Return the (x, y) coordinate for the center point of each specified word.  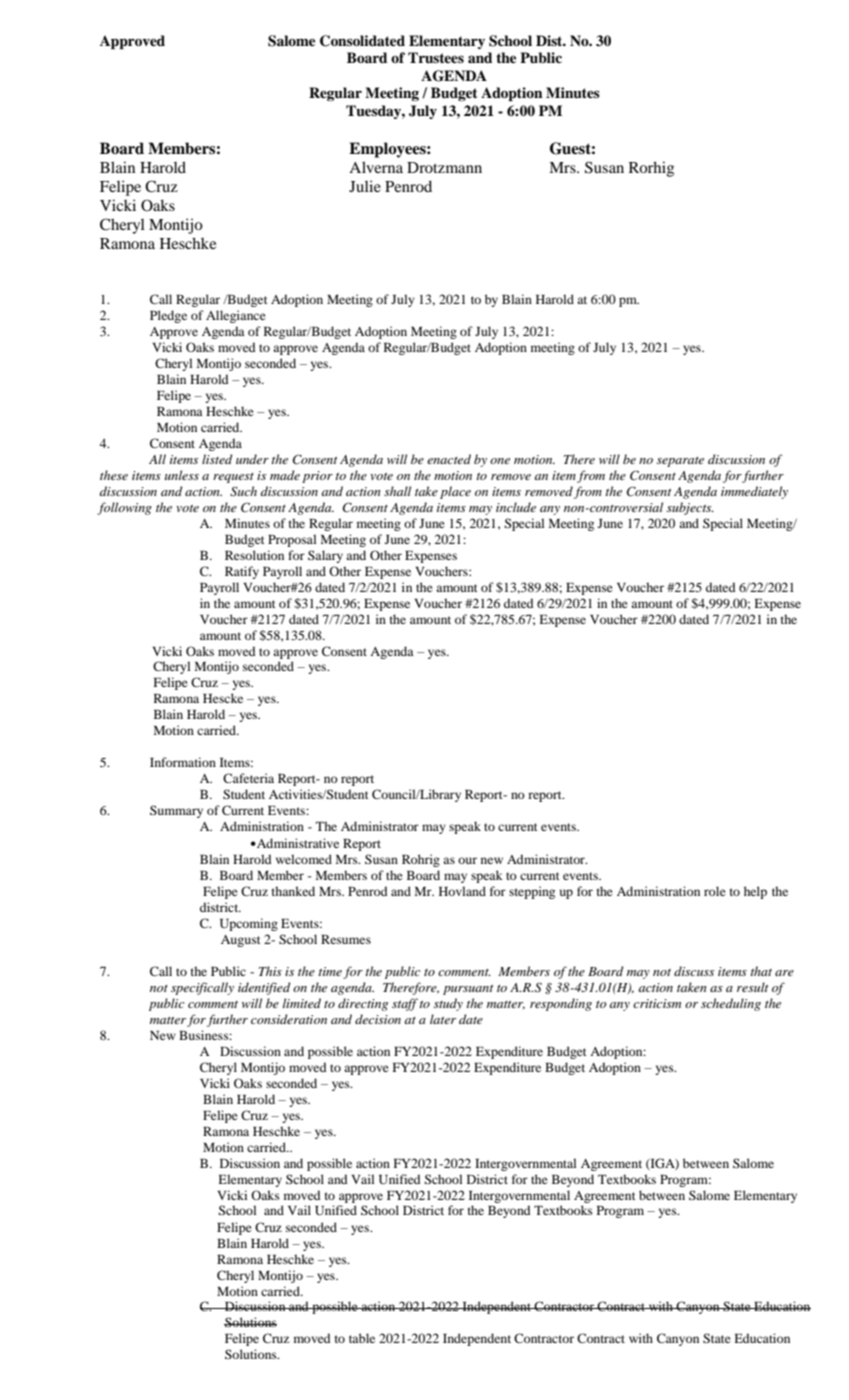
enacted (449, 459)
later (443, 1019)
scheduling (731, 1004)
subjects (690, 508)
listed (217, 459)
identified (264, 988)
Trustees (436, 58)
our (467, 860)
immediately (754, 492)
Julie (365, 186)
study (448, 1004)
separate (680, 462)
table (362, 1338)
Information (183, 762)
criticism (657, 1003)
